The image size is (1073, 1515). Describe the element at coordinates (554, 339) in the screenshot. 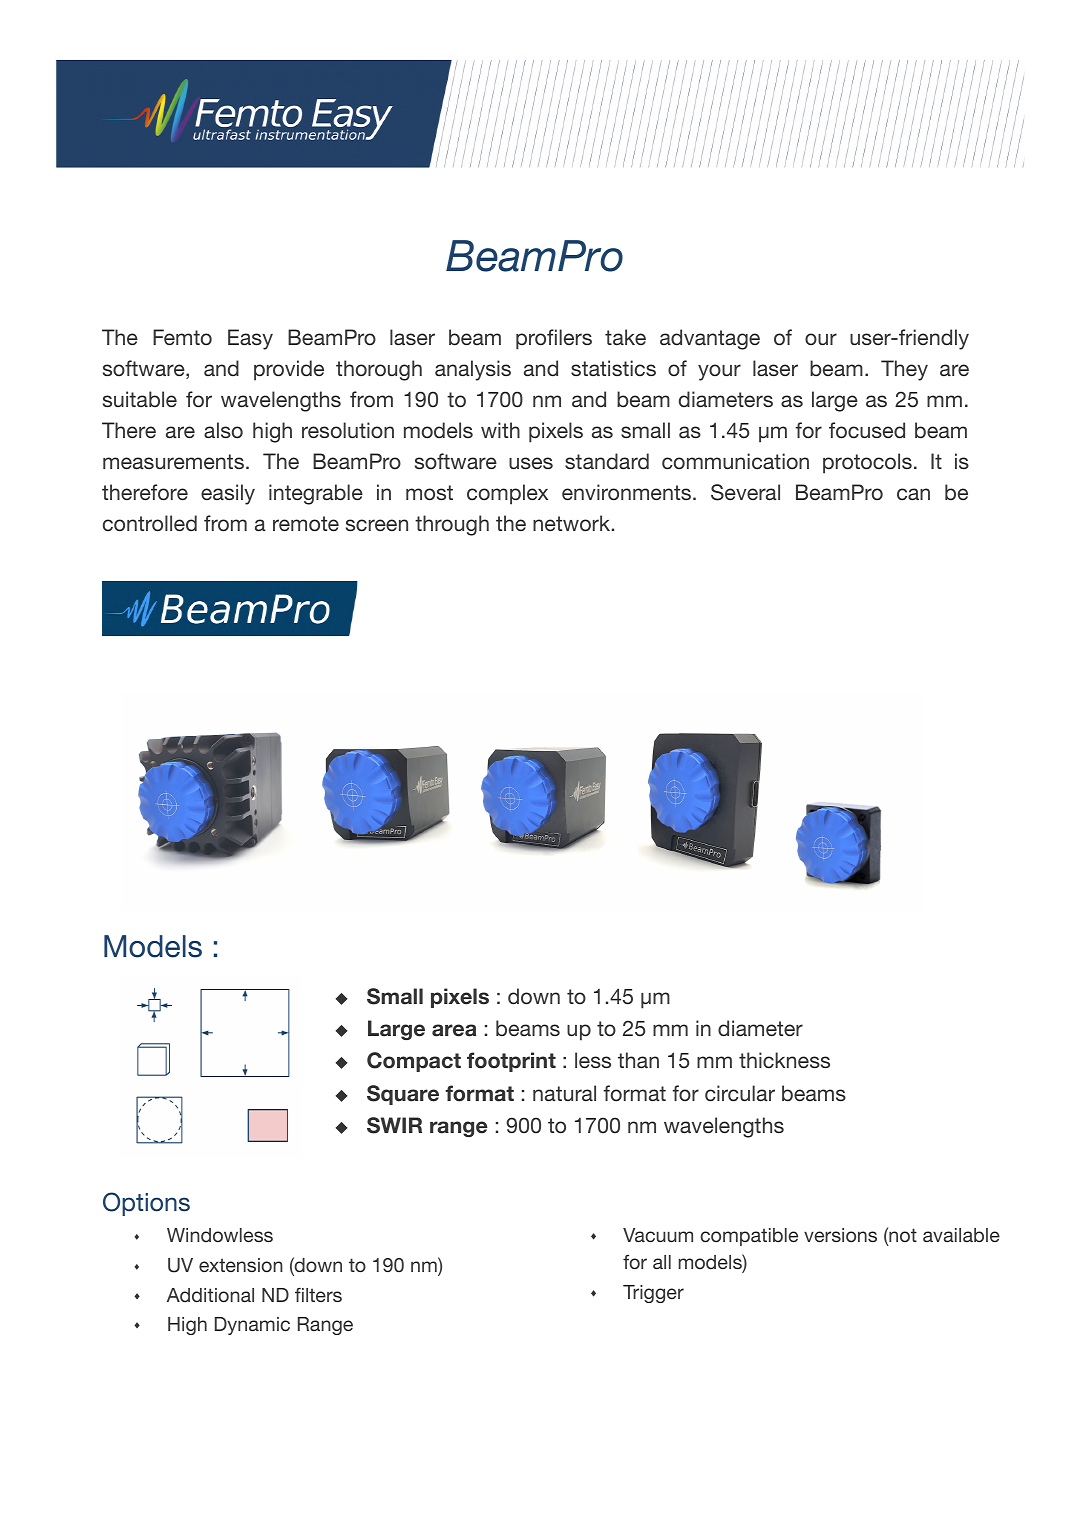

I see `profilers` at that location.
